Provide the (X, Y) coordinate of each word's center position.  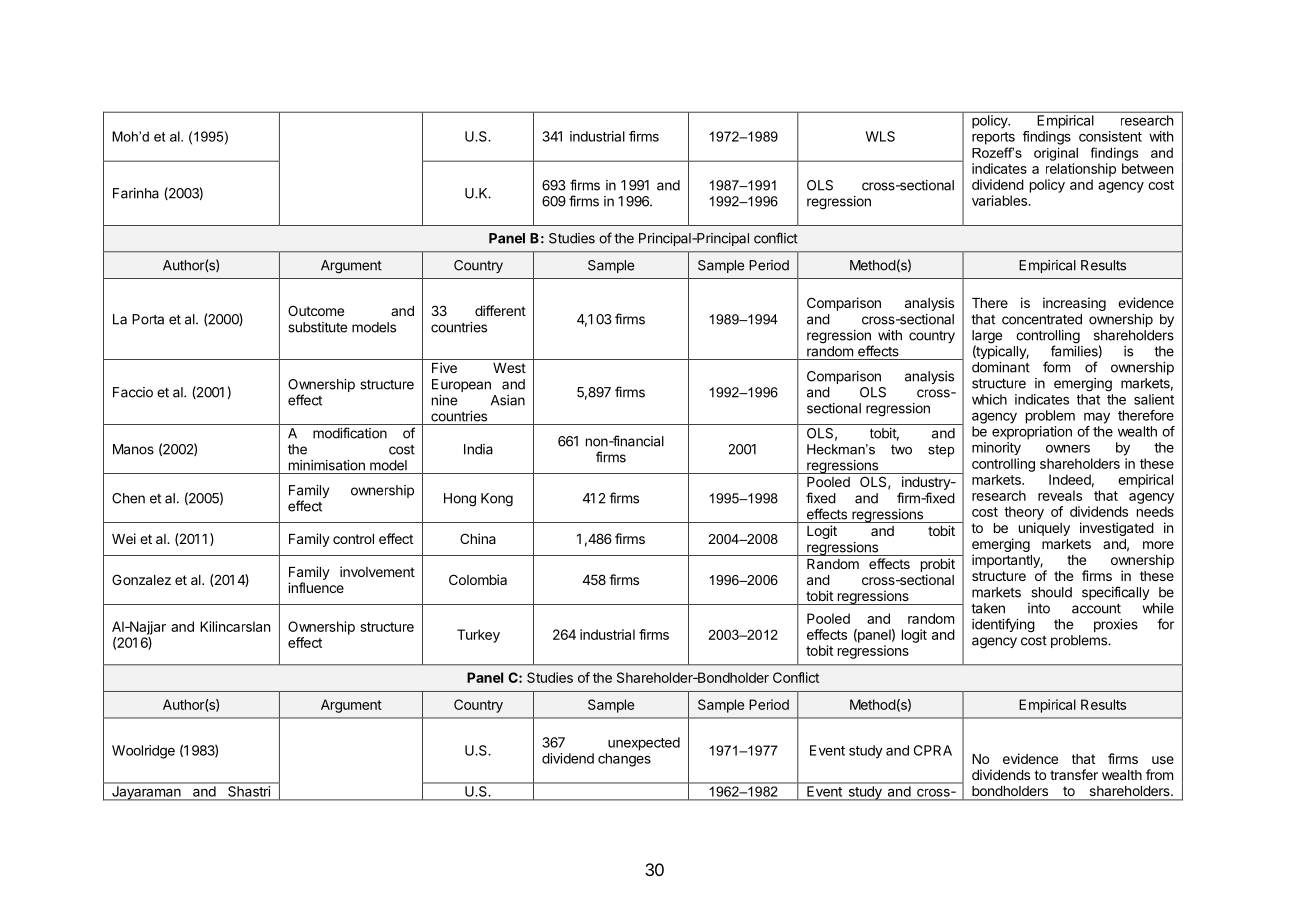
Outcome (316, 310)
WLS (880, 136)
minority (996, 448)
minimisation (327, 465)
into (1039, 608)
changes (624, 760)
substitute (317, 327)
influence (316, 587)
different (500, 310)
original (1056, 154)
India (478, 449)
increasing (1074, 304)
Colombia (478, 579)
